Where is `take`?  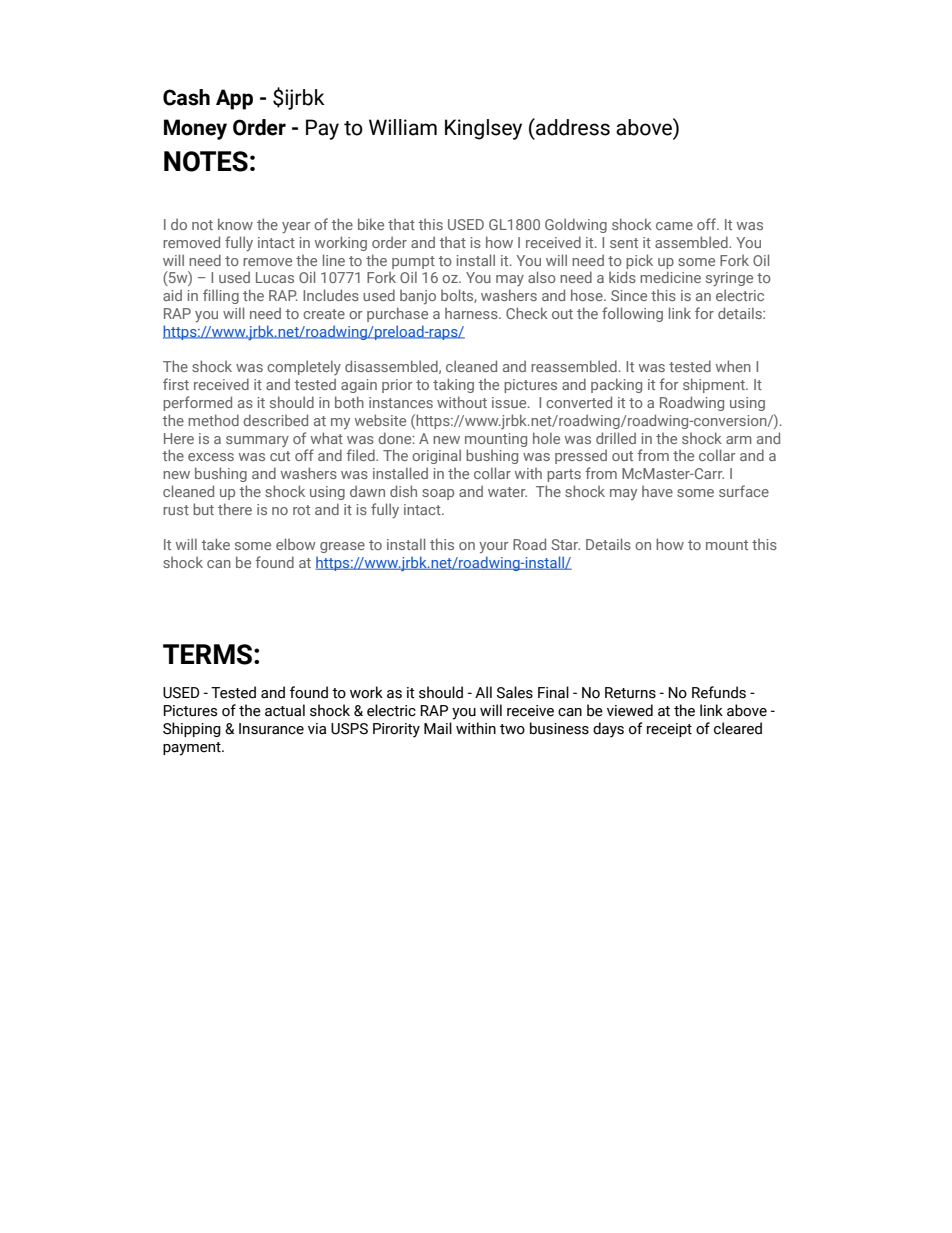 take is located at coordinates (215, 544).
